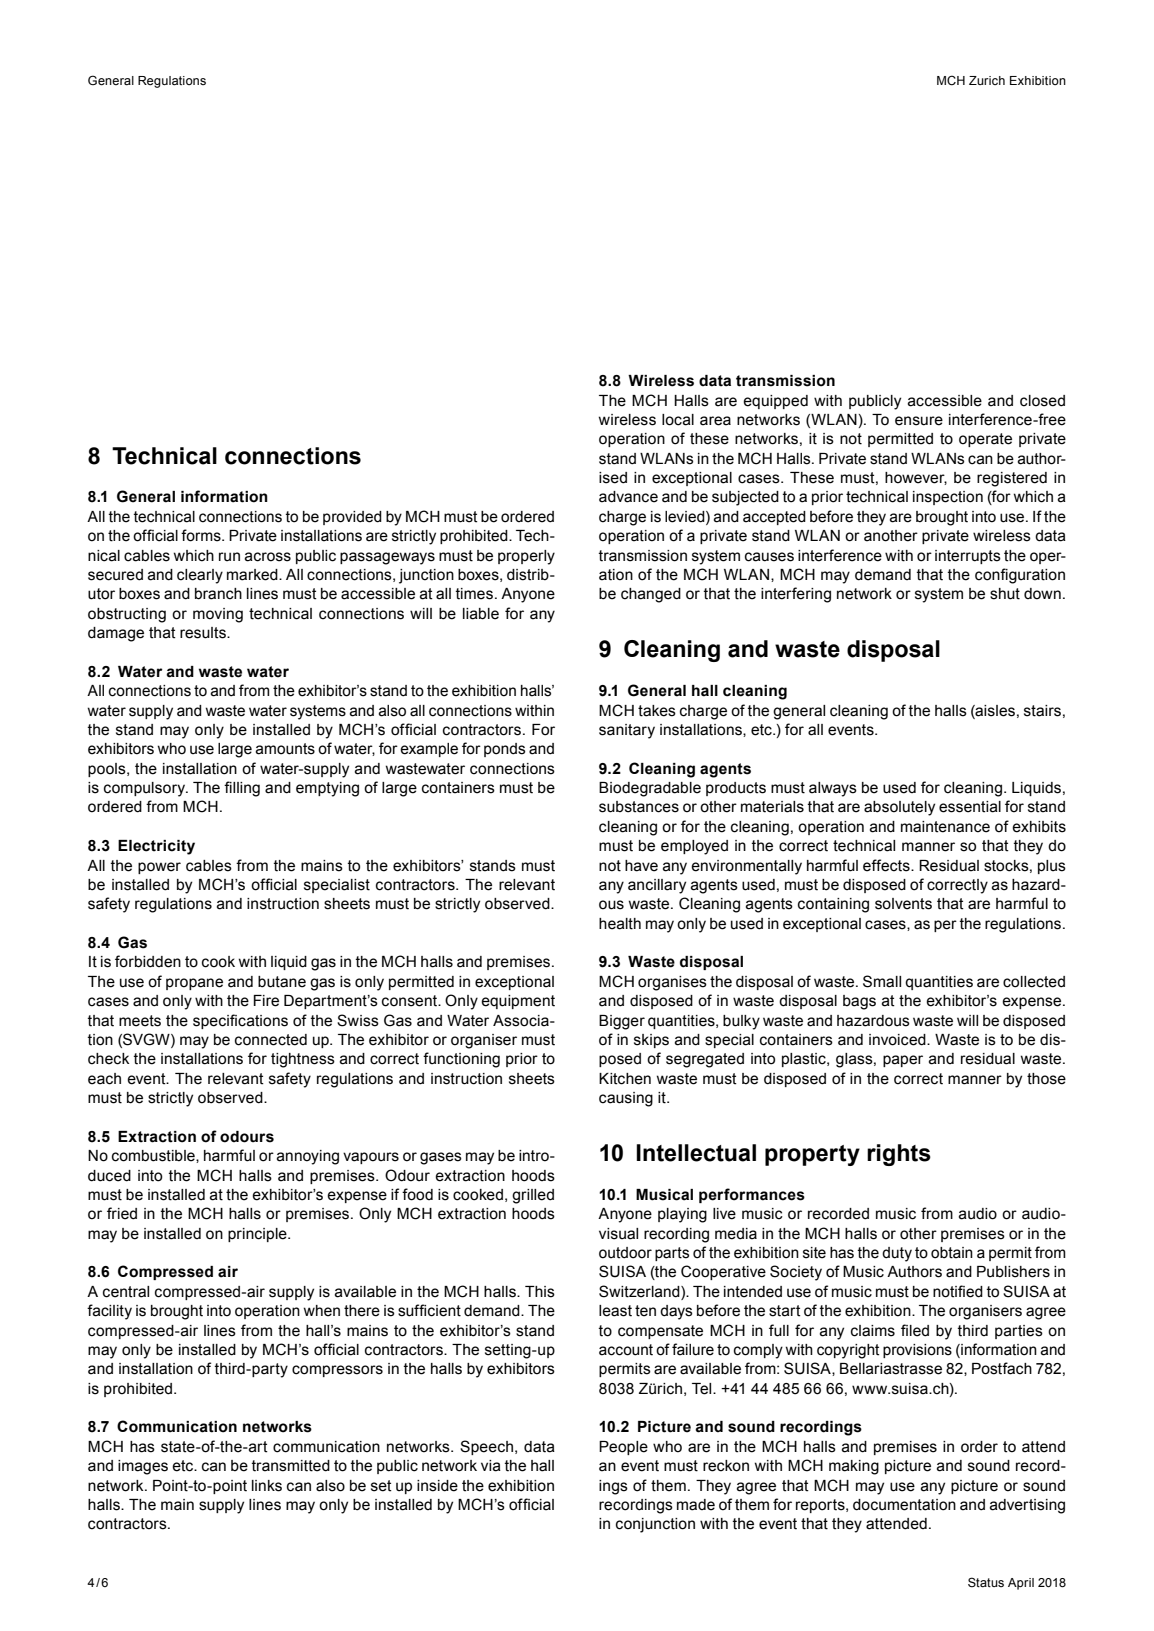  Describe the element at coordinates (678, 420) in the document. I see `local` at that location.
